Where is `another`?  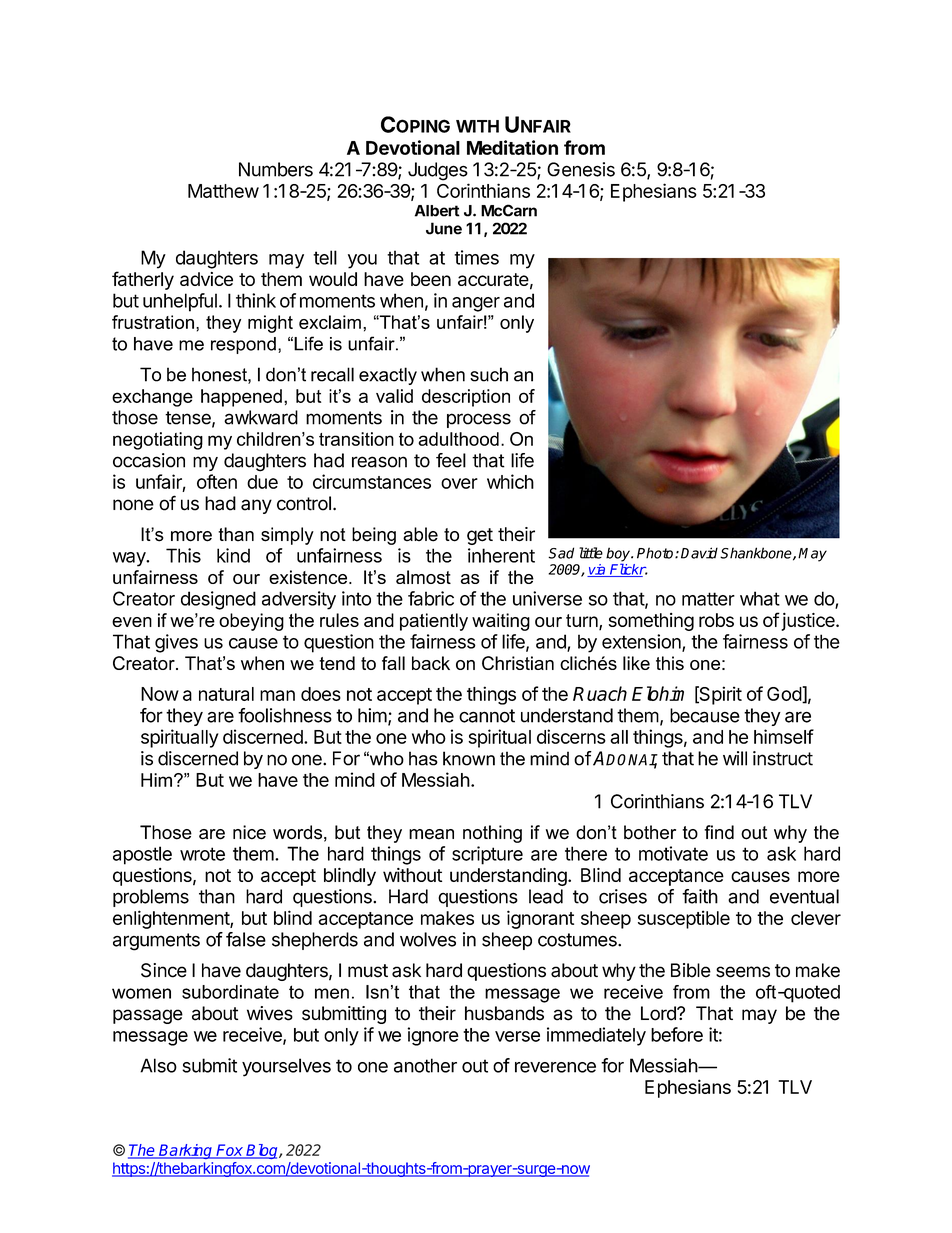 another is located at coordinates (425, 1065).
